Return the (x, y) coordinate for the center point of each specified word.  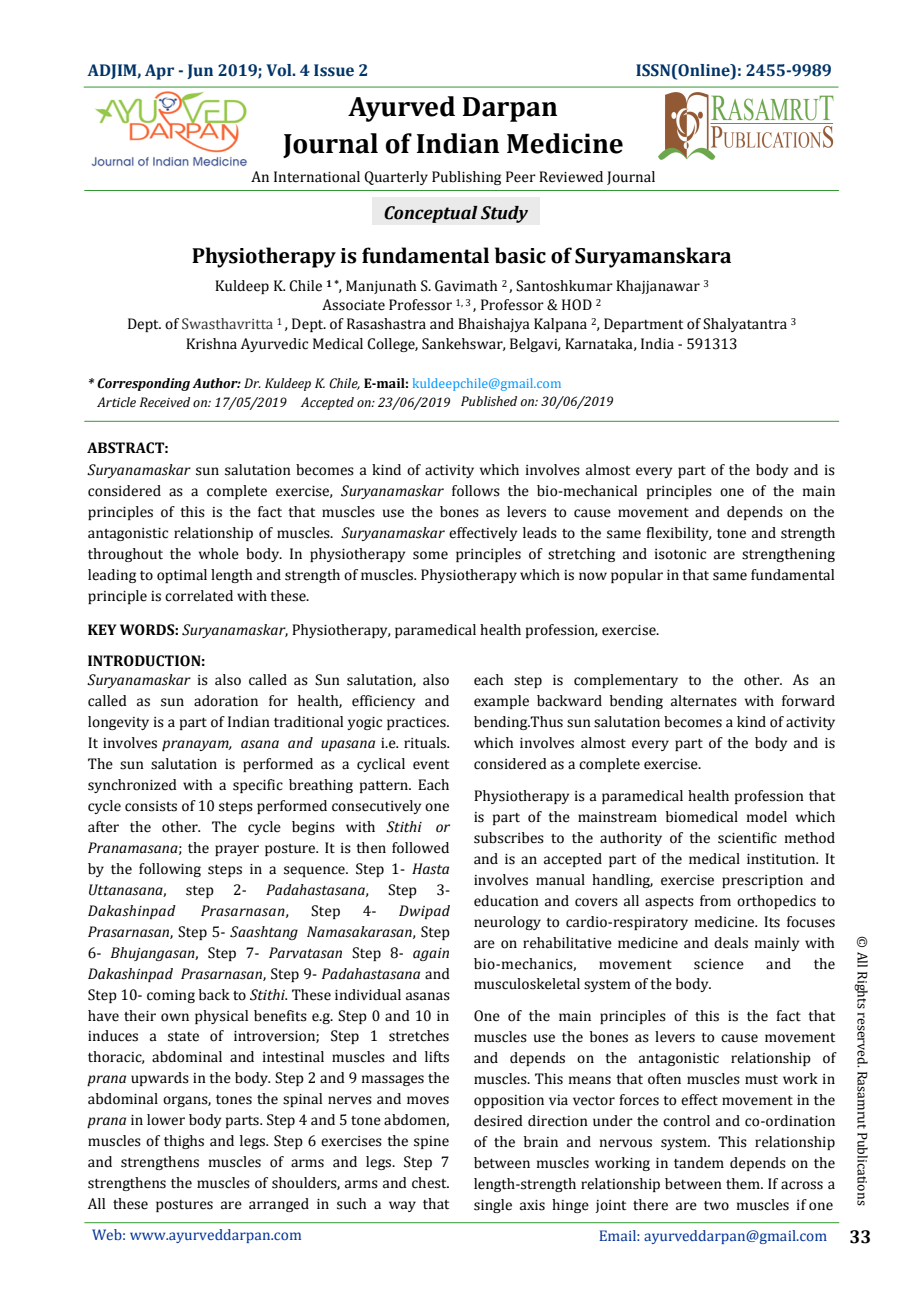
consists (151, 806)
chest (430, 1183)
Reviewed (571, 177)
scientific (747, 838)
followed (420, 848)
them (744, 1184)
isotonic (680, 554)
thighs (184, 1142)
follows (476, 491)
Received (165, 402)
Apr (159, 72)
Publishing (466, 178)
